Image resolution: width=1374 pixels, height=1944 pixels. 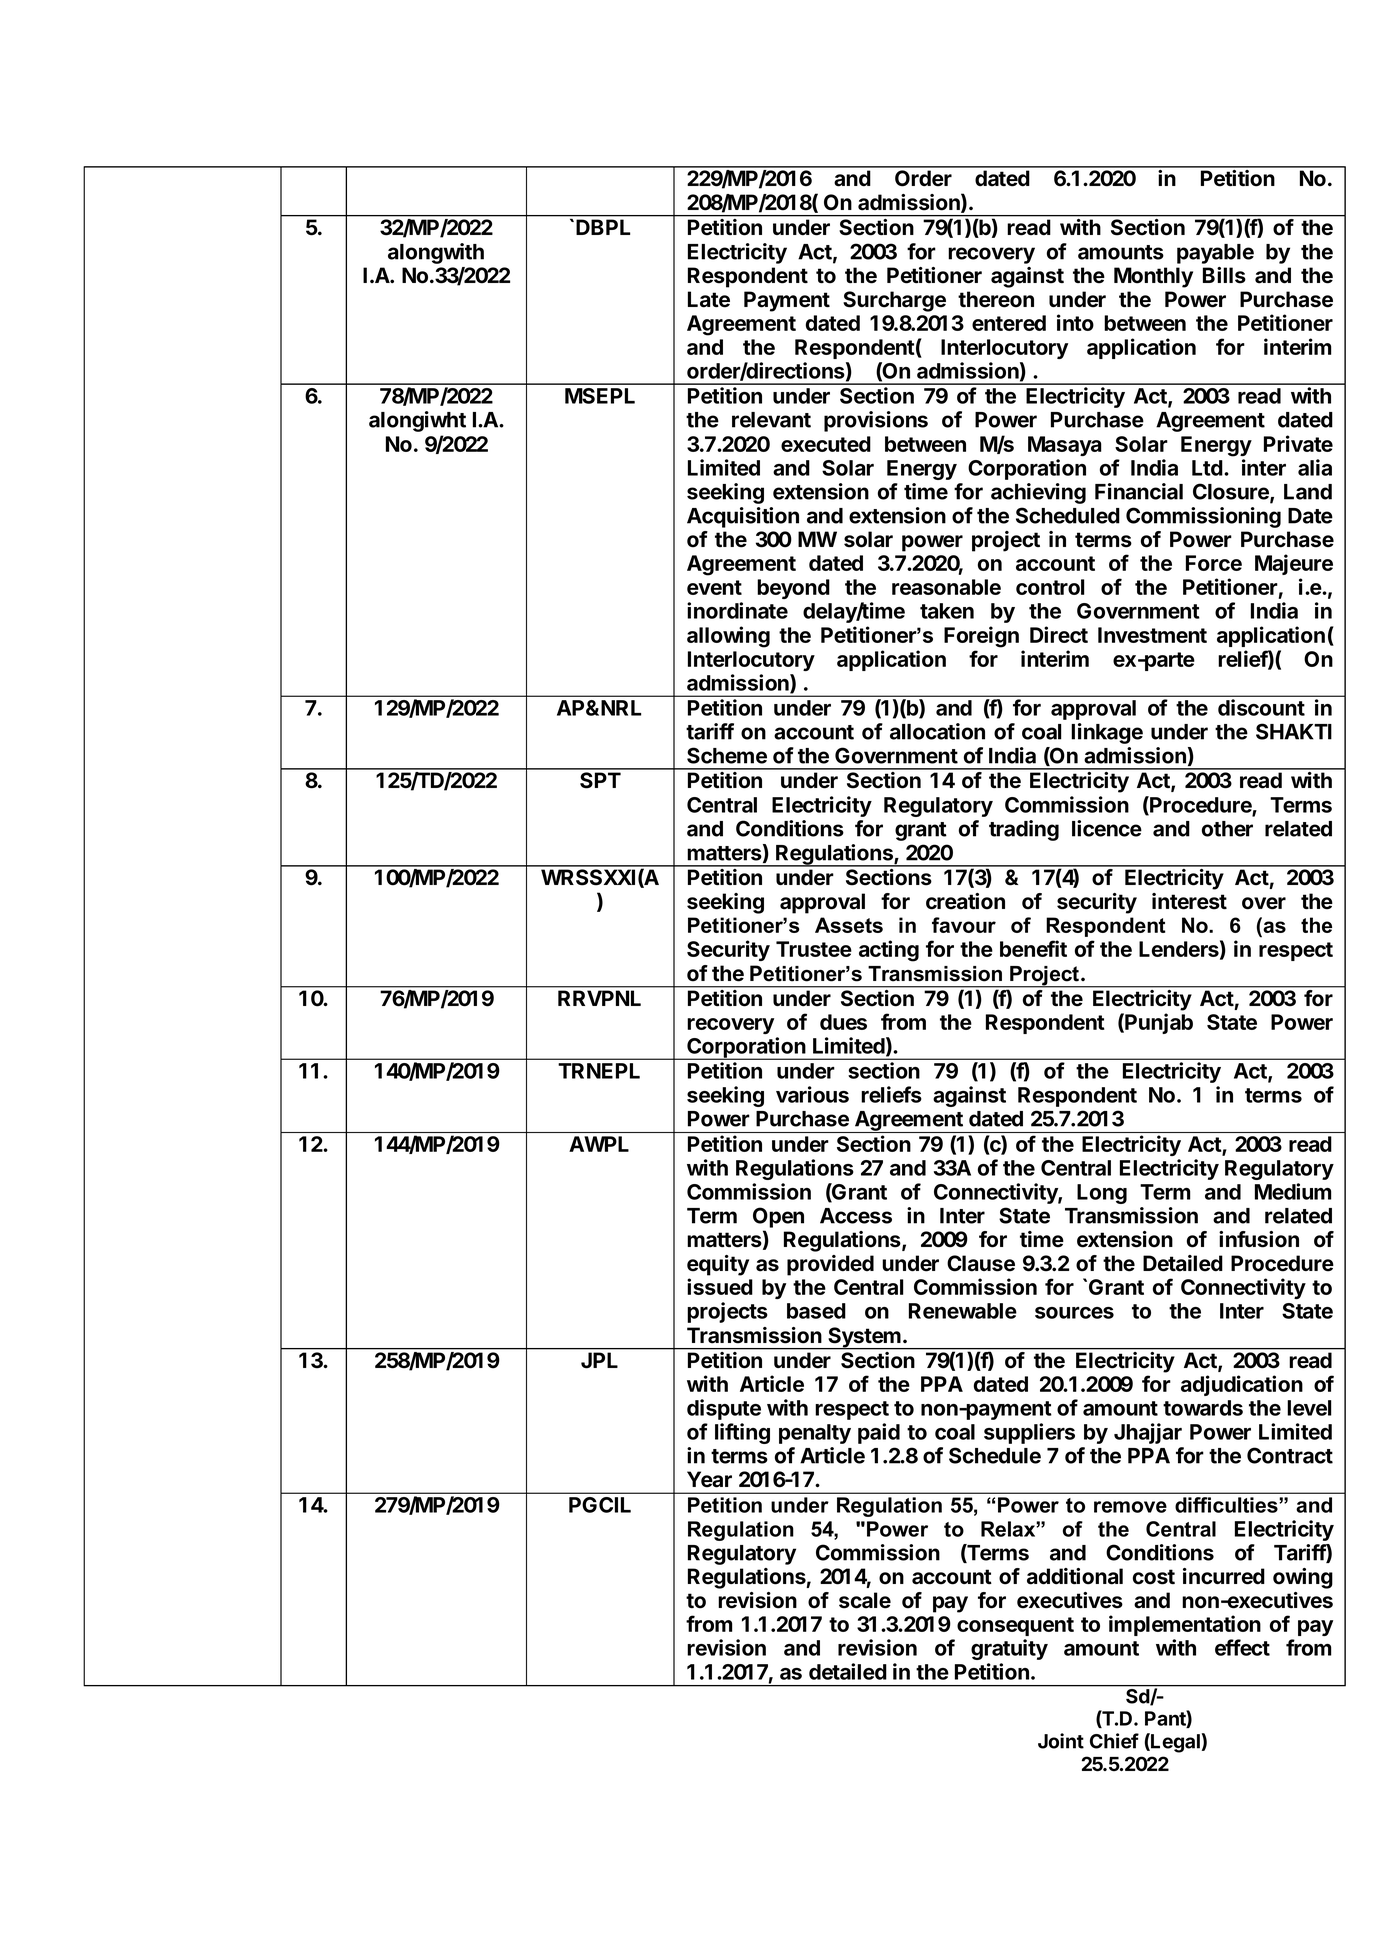 I want to click on Bills, so click(x=1224, y=275).
